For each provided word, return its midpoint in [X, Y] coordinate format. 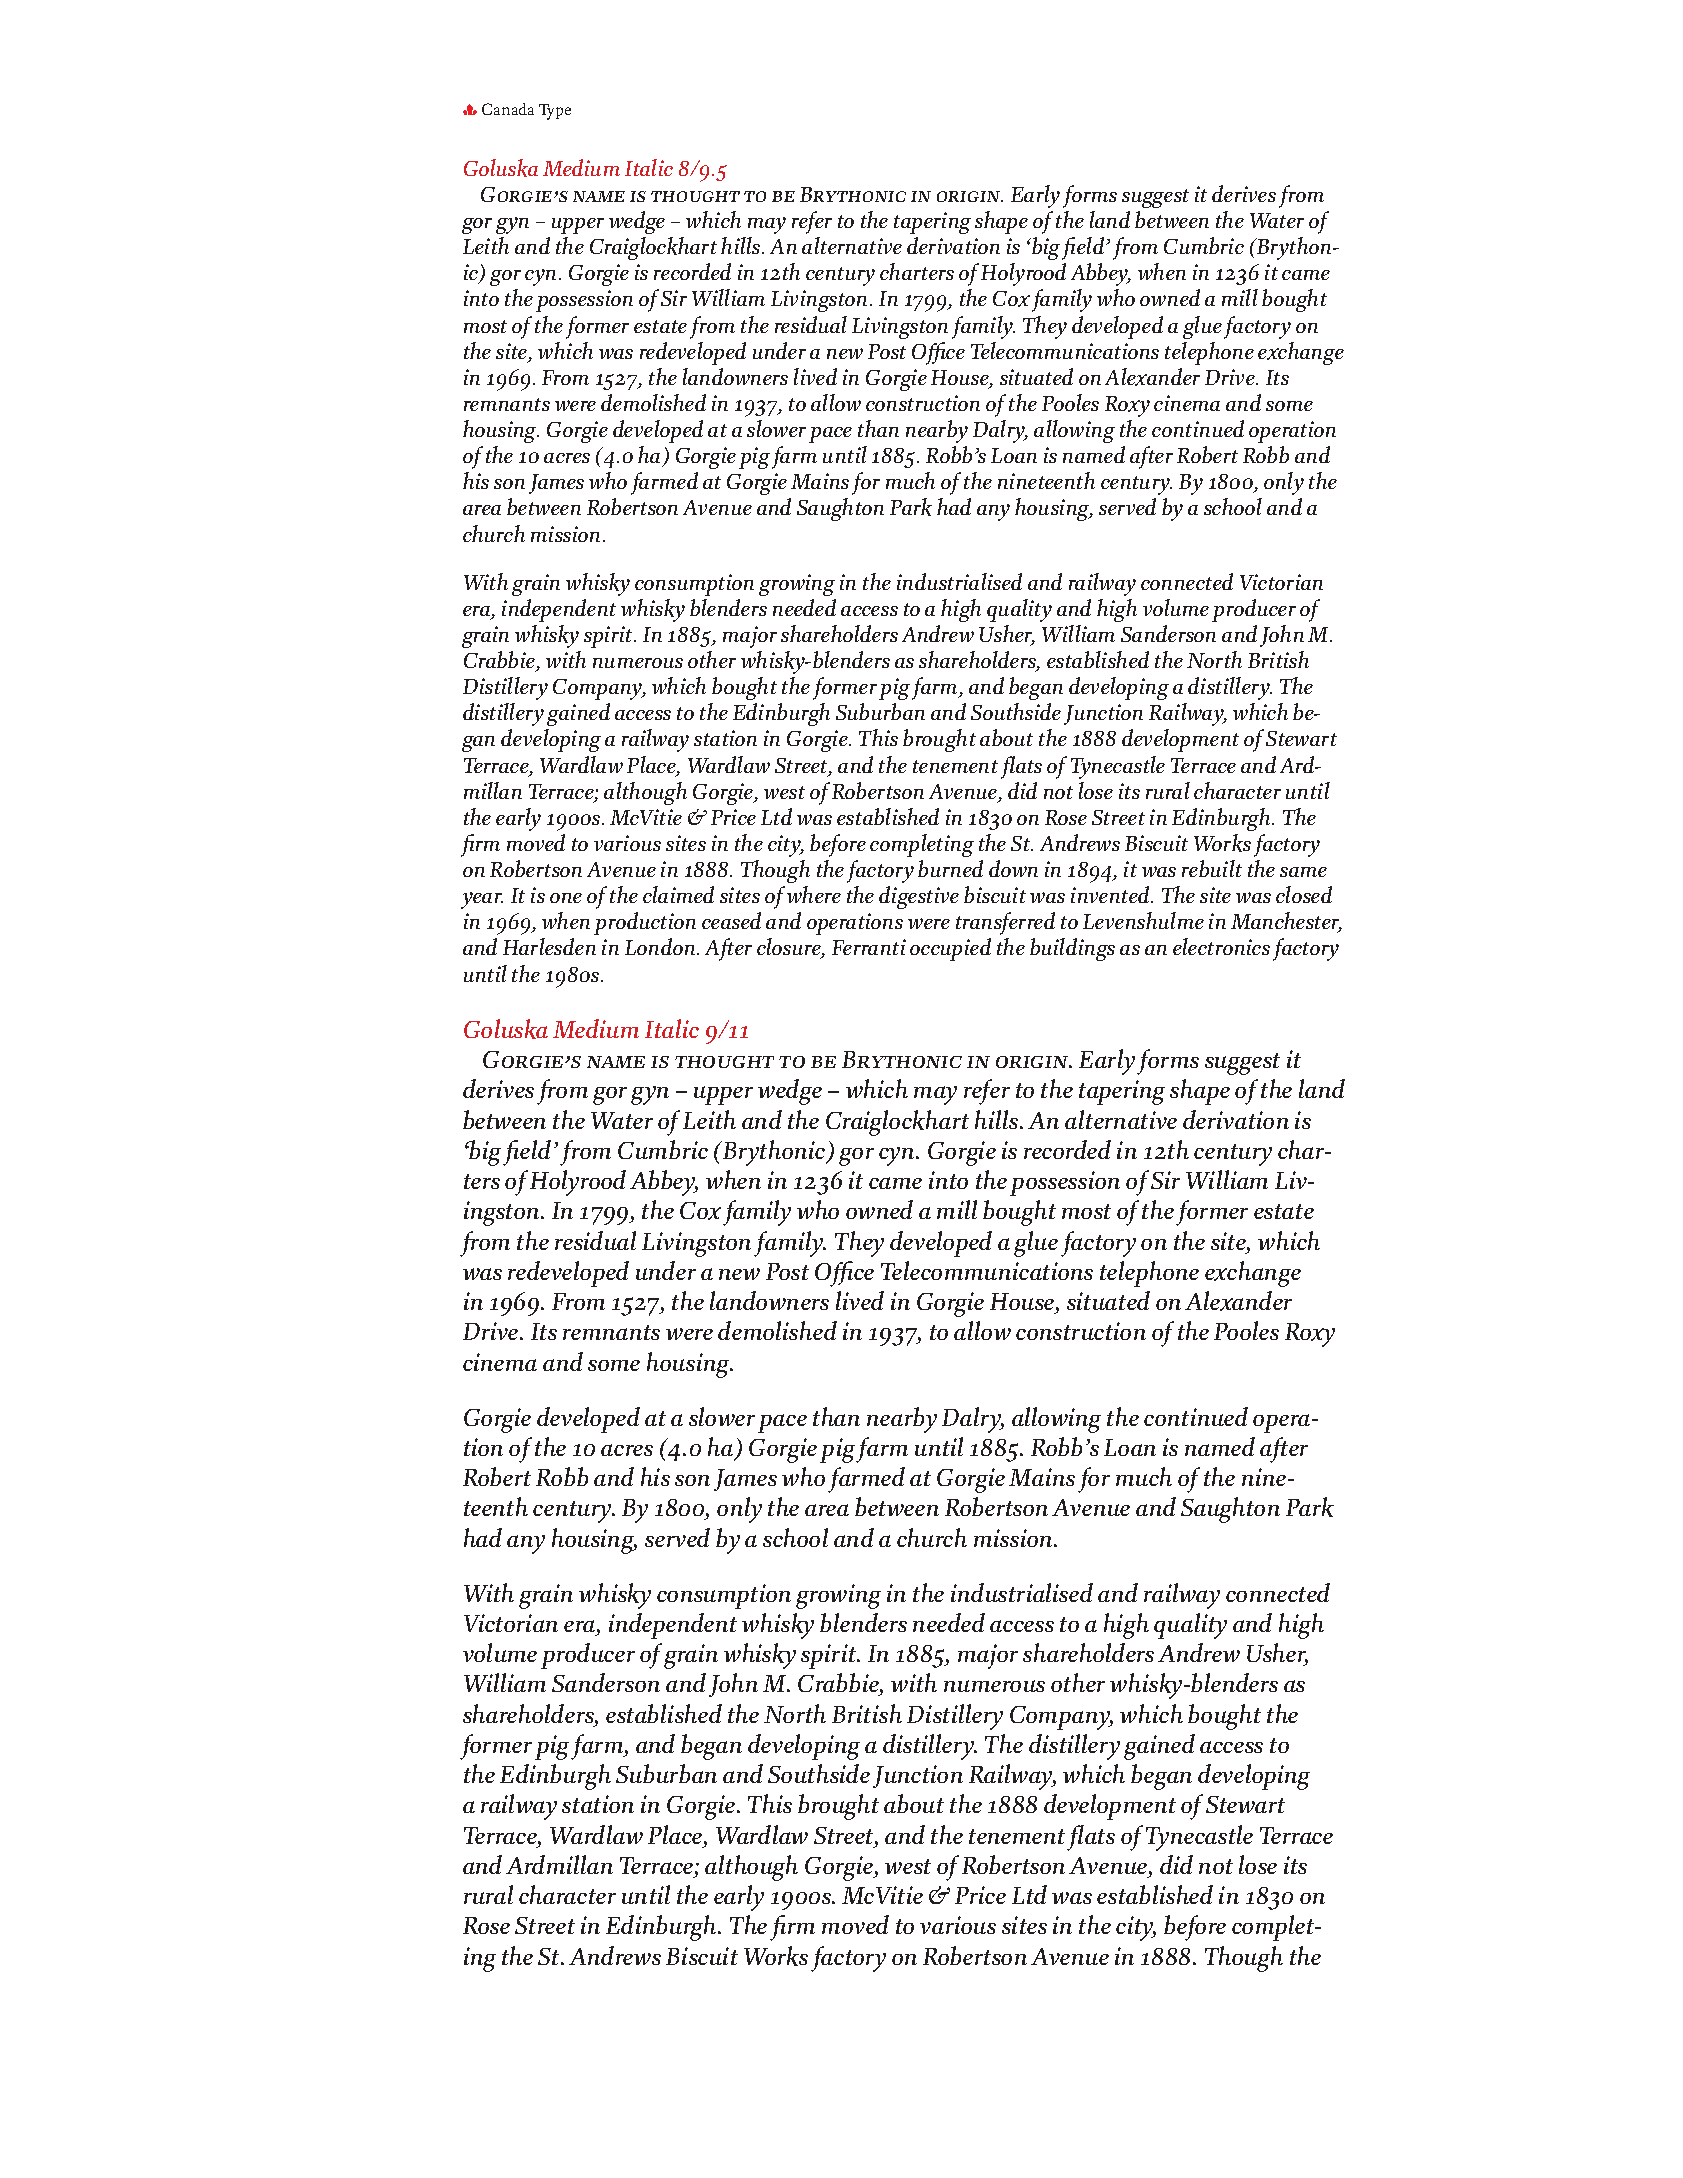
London [661, 946]
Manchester [1286, 922]
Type [555, 112]
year [482, 900]
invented [1112, 894]
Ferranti [869, 947]
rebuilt [1212, 868]
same [1303, 872]
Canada [508, 109]
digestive [919, 897]
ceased [731, 920]
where [814, 894]
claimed [678, 894]
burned [950, 868]
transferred [1005, 923]
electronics [1221, 946]
